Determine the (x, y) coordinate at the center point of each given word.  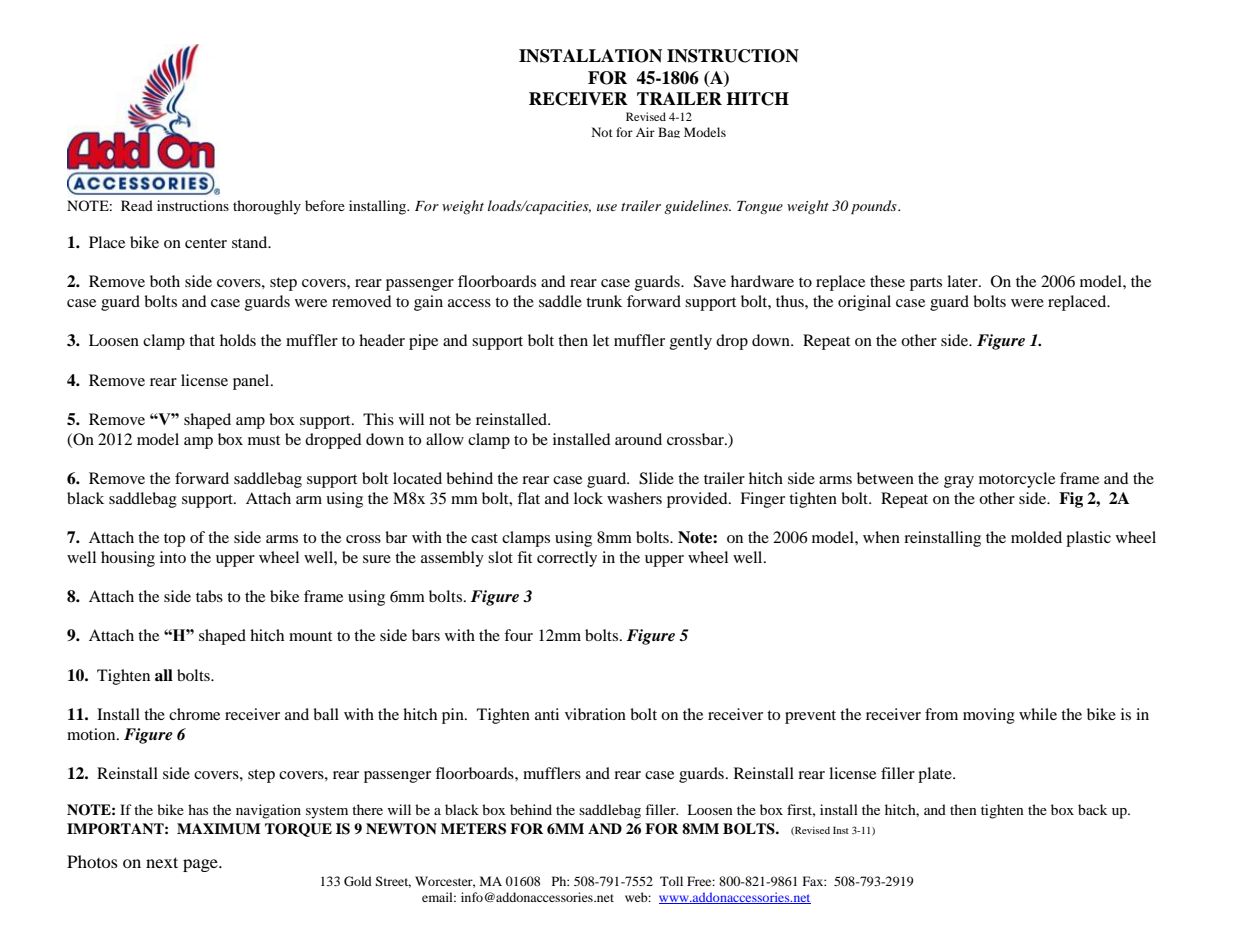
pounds (875, 207)
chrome (194, 714)
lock (588, 498)
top (174, 540)
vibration (595, 714)
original (864, 303)
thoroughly (267, 207)
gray (959, 482)
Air (645, 132)
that (202, 340)
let (601, 340)
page (201, 865)
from (941, 714)
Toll (671, 881)
